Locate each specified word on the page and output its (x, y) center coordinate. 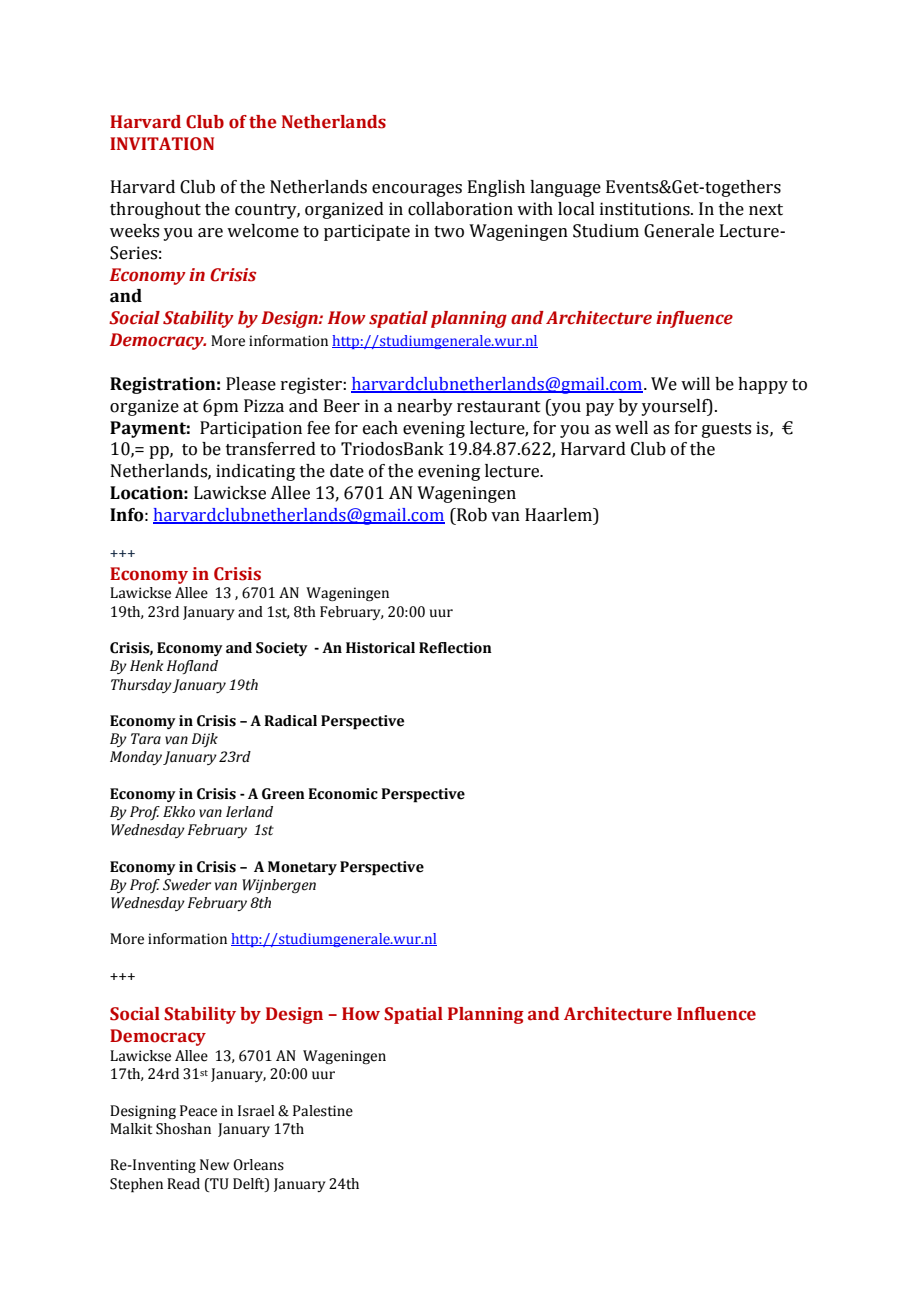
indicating (255, 472)
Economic (343, 794)
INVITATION (162, 144)
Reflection (455, 648)
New (214, 1165)
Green (283, 794)
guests (726, 430)
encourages (417, 190)
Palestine (323, 1111)
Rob (471, 515)
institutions (646, 209)
